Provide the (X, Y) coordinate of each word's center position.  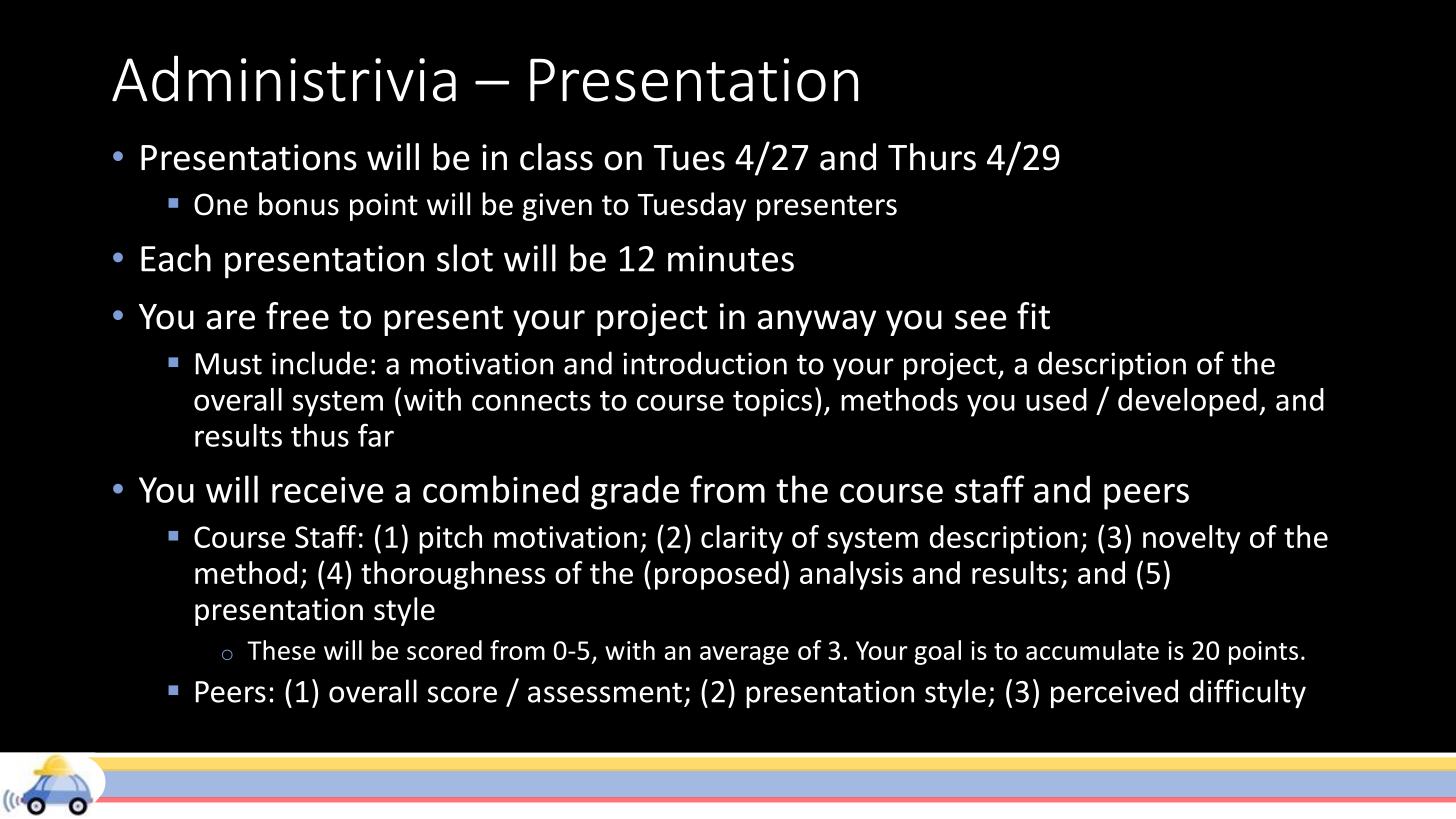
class (556, 157)
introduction (705, 363)
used (1056, 399)
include (319, 363)
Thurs (932, 157)
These (281, 650)
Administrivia (284, 78)
